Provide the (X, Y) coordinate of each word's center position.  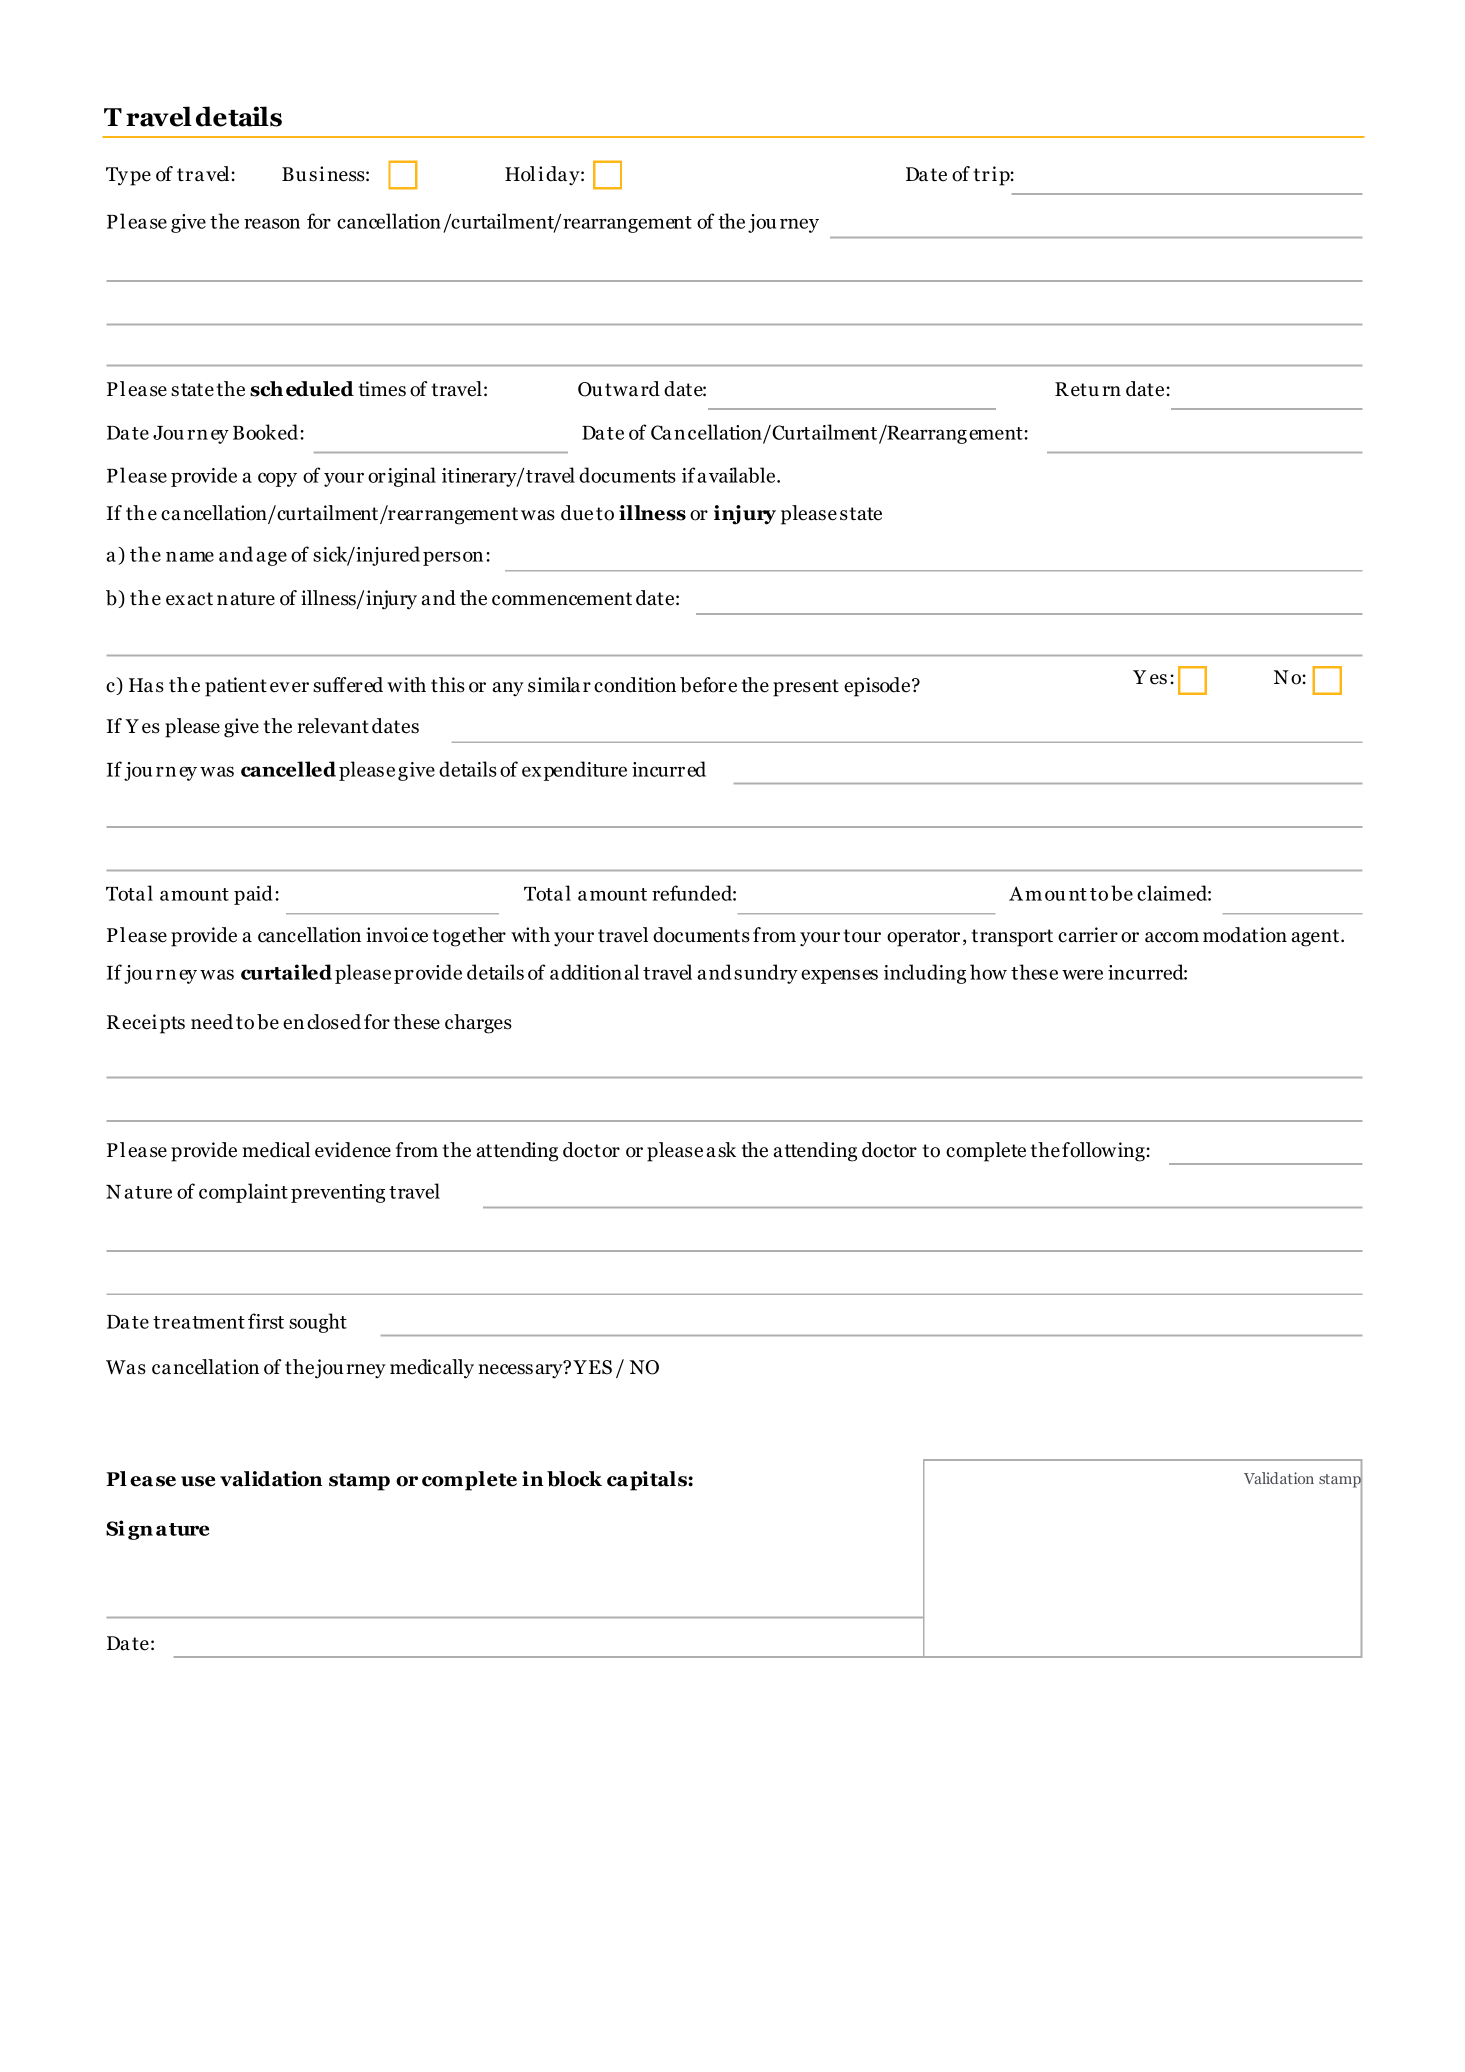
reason (272, 223)
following (1103, 1152)
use (198, 1481)
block (574, 1479)
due (577, 513)
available (737, 475)
